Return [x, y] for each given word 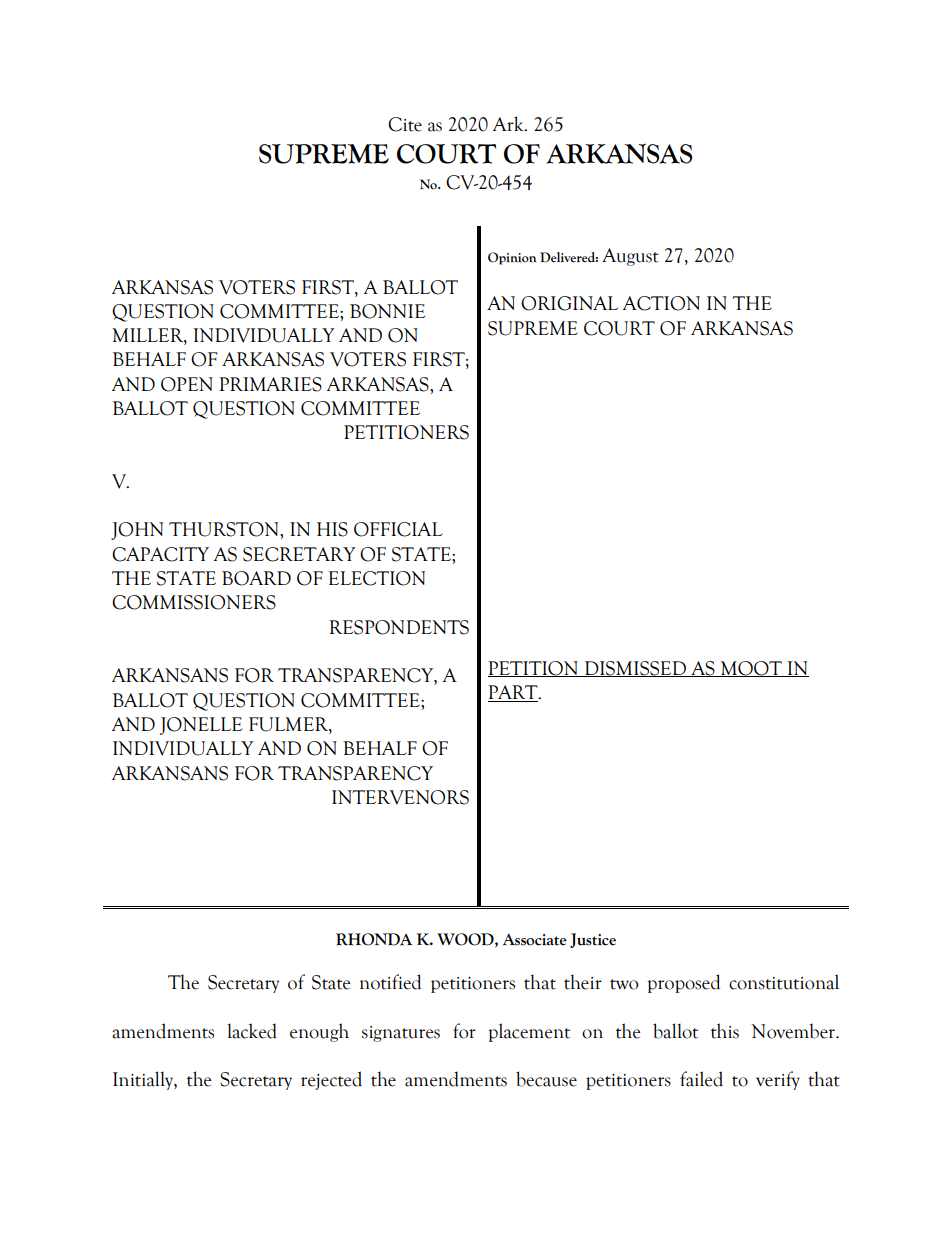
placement [529, 1032]
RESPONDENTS [399, 627]
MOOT [751, 669]
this [725, 1031]
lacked [252, 1031]
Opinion [512, 258]
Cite [405, 124]
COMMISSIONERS [194, 602]
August [630, 257]
